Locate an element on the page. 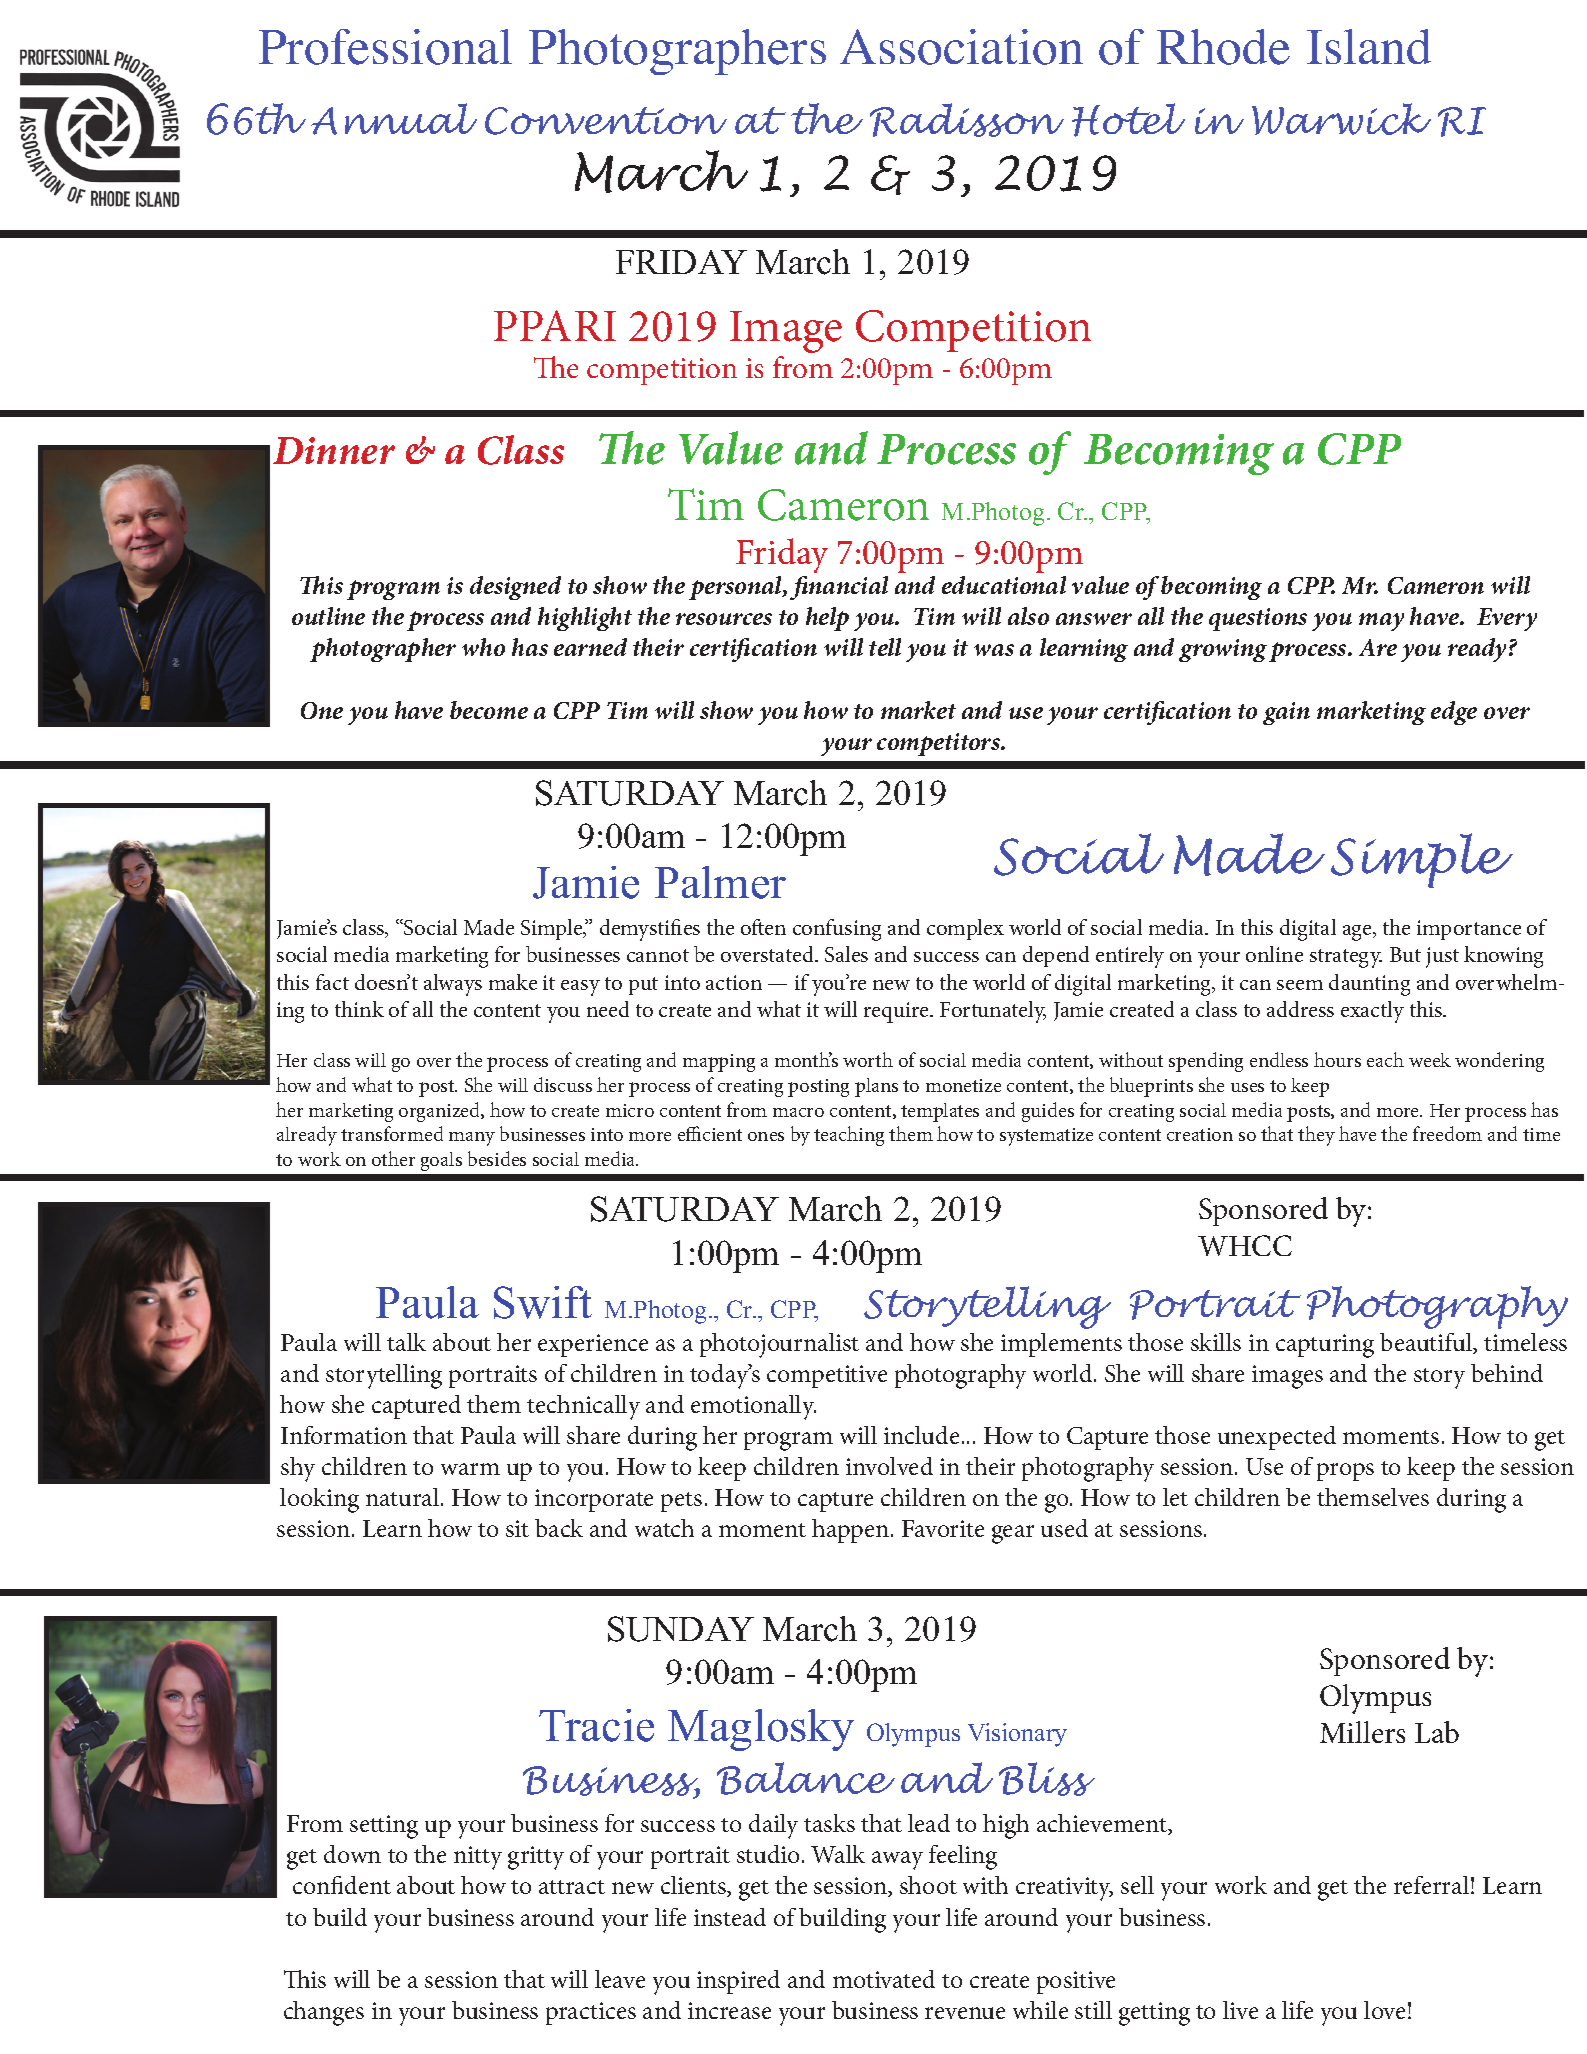  competitors is located at coordinates (940, 744).
